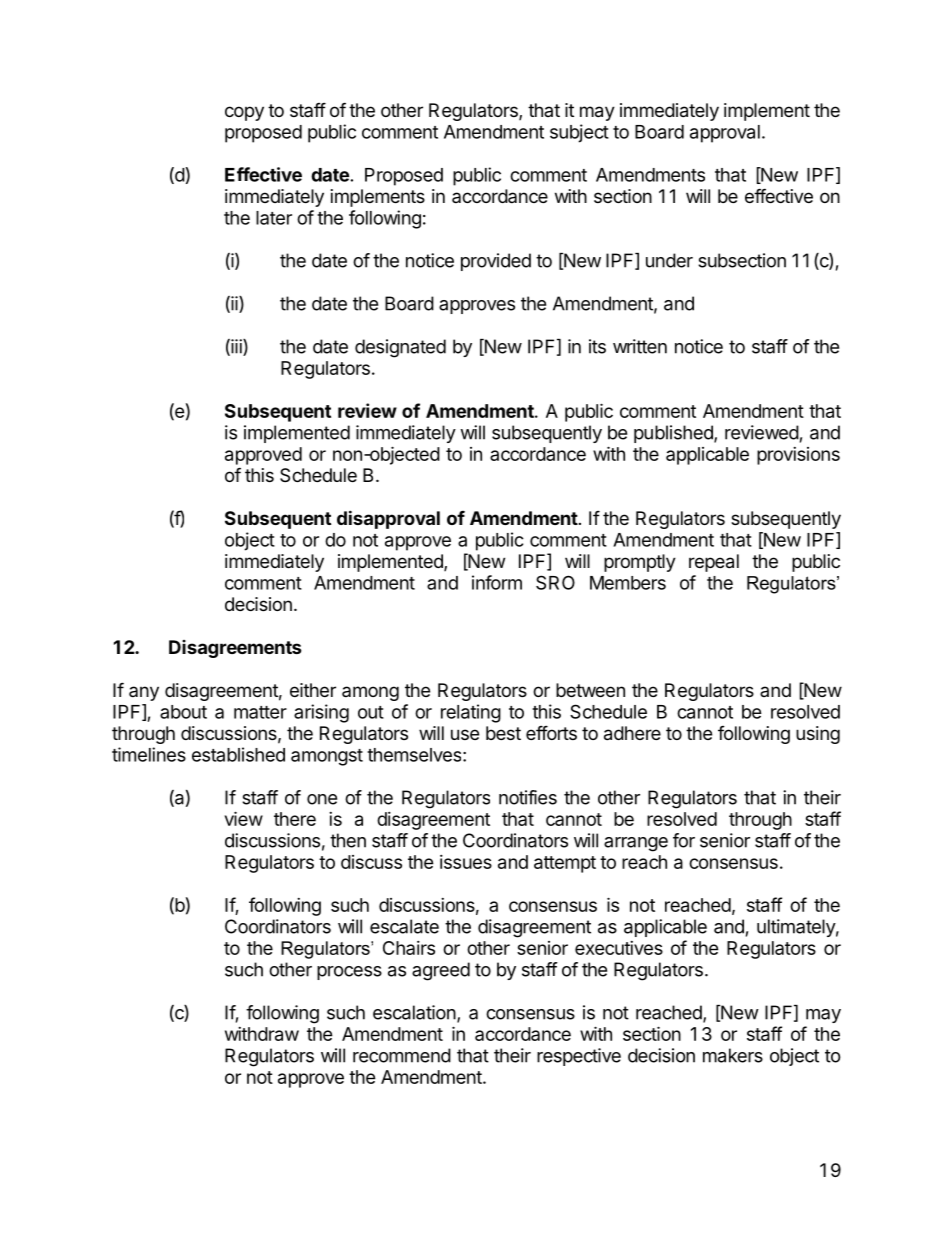  I want to click on subject, so click(579, 133).
